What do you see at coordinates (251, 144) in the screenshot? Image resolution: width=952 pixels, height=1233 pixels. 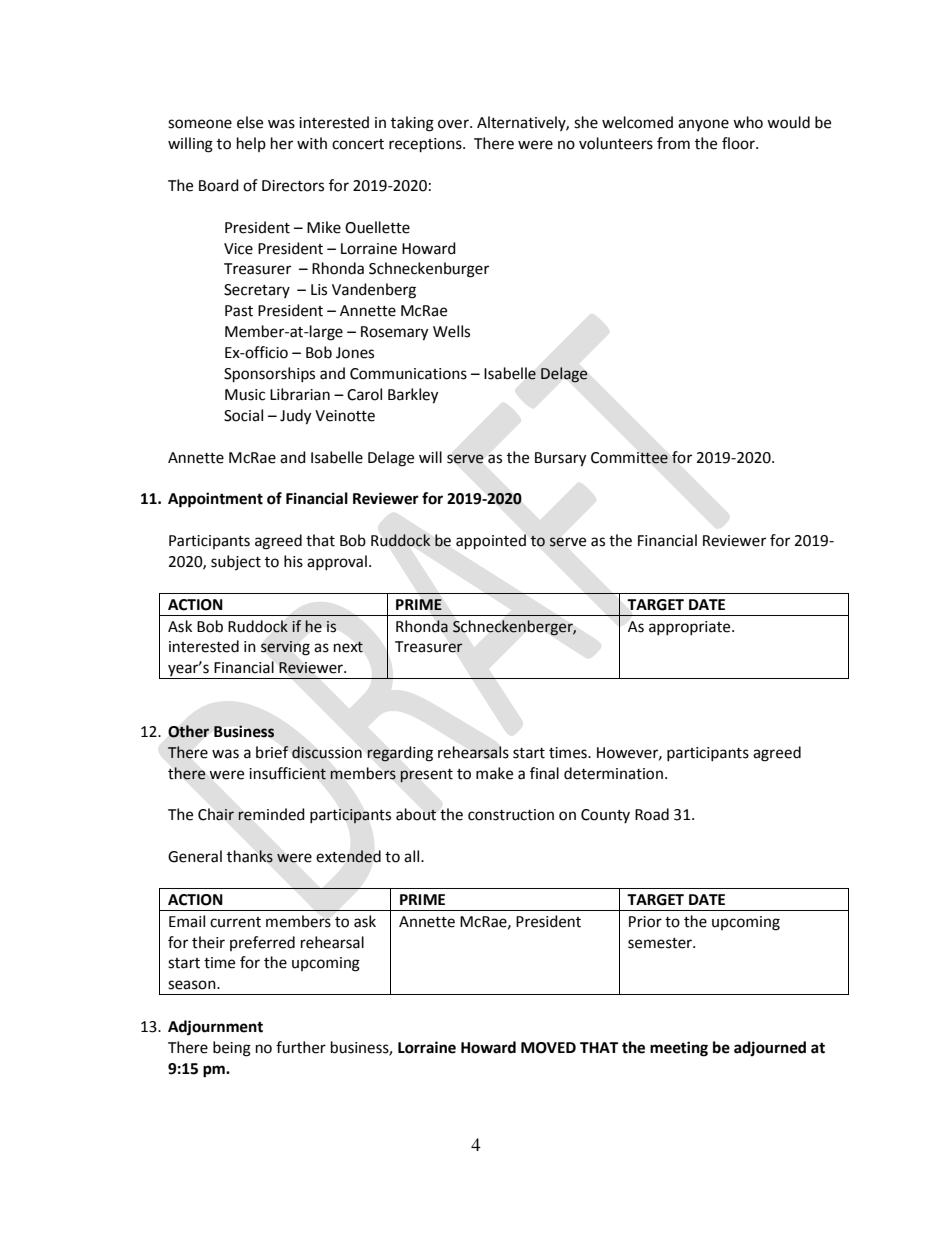 I see `help` at bounding box center [251, 144].
